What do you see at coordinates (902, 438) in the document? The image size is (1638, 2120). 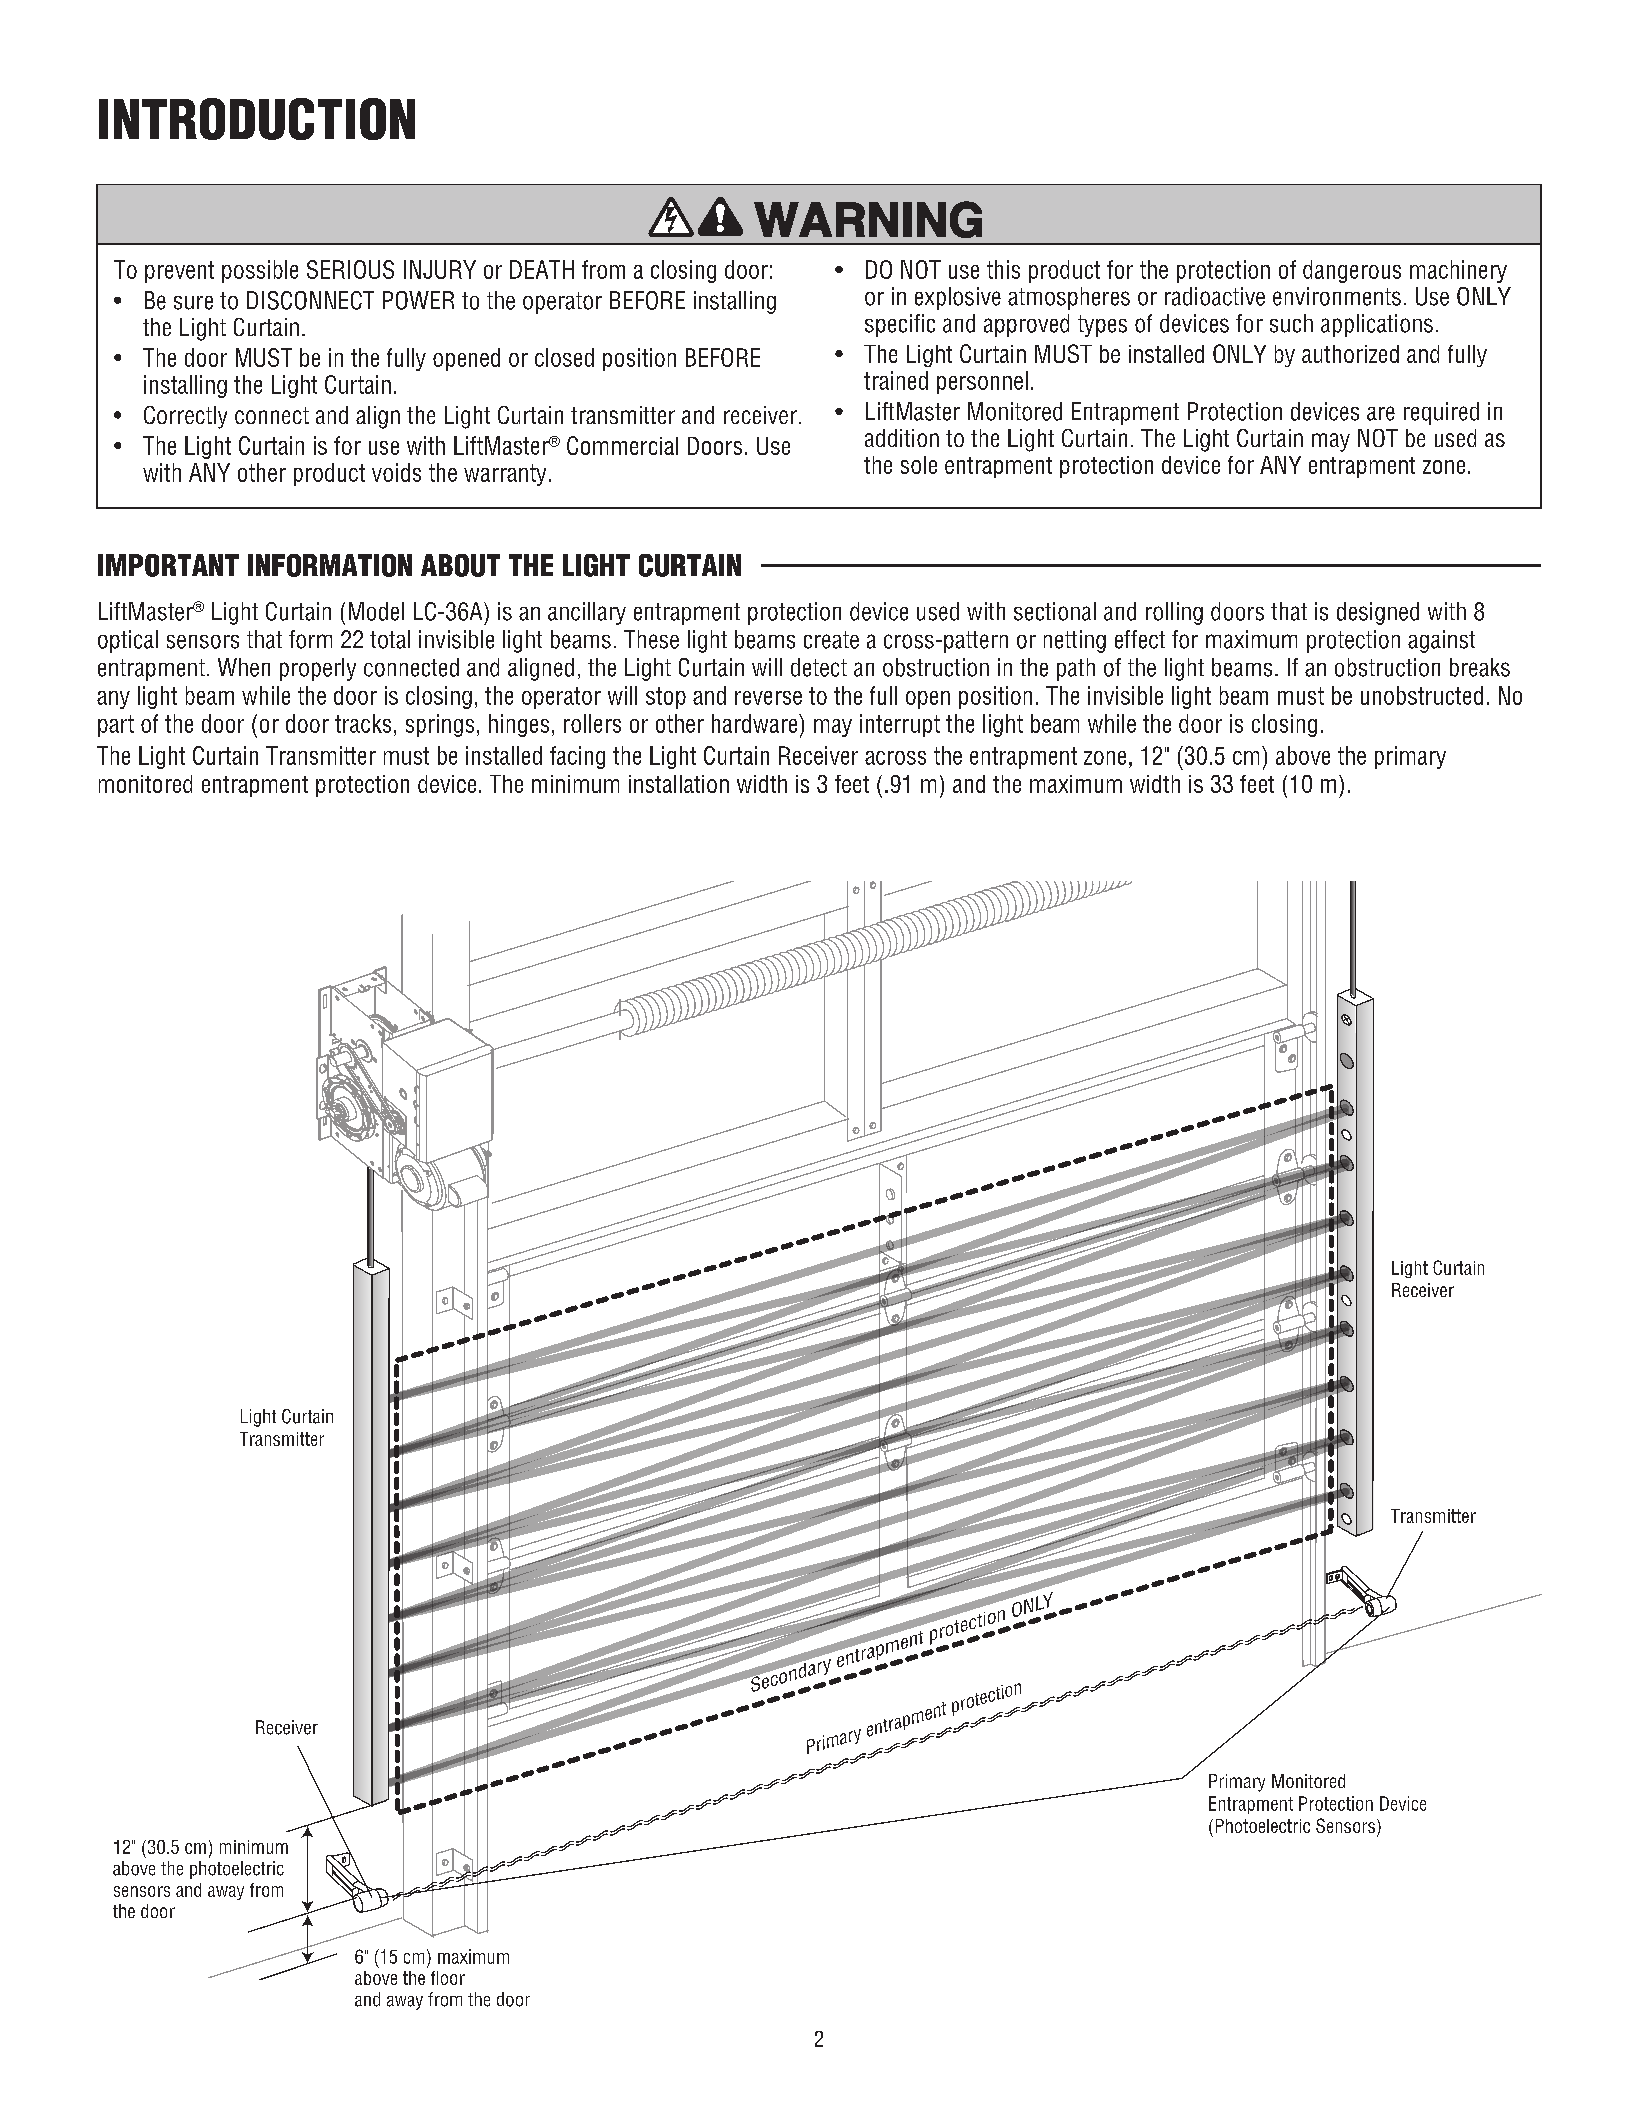 I see `addition` at bounding box center [902, 438].
